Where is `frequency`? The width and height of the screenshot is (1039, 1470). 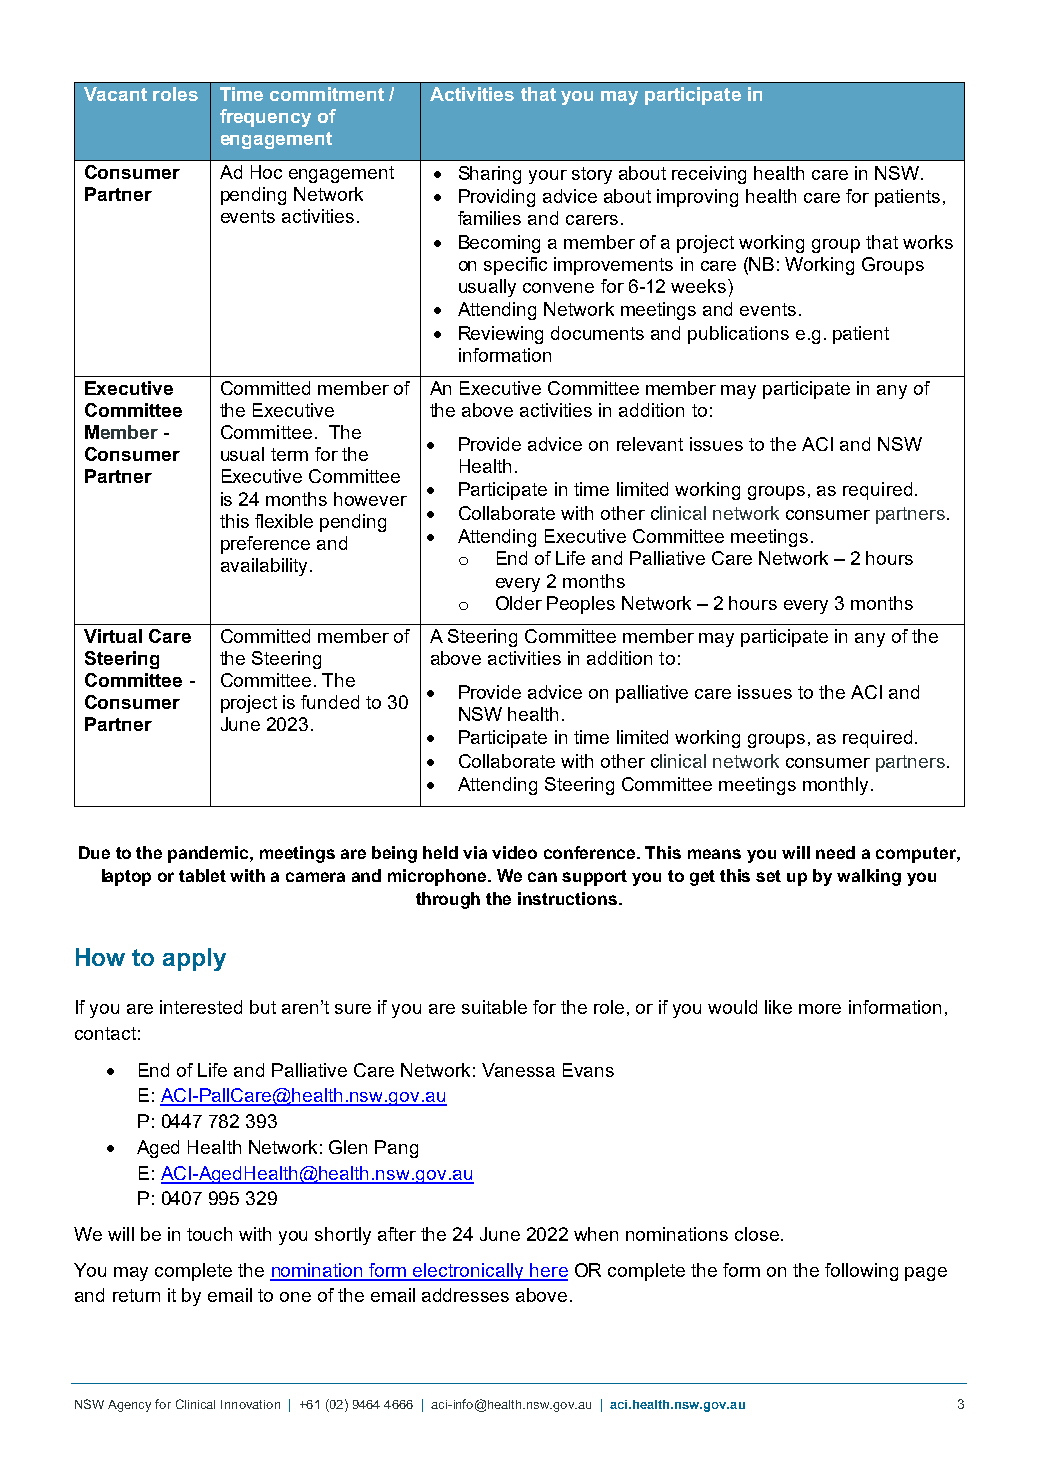 frequency is located at coordinates (265, 118).
